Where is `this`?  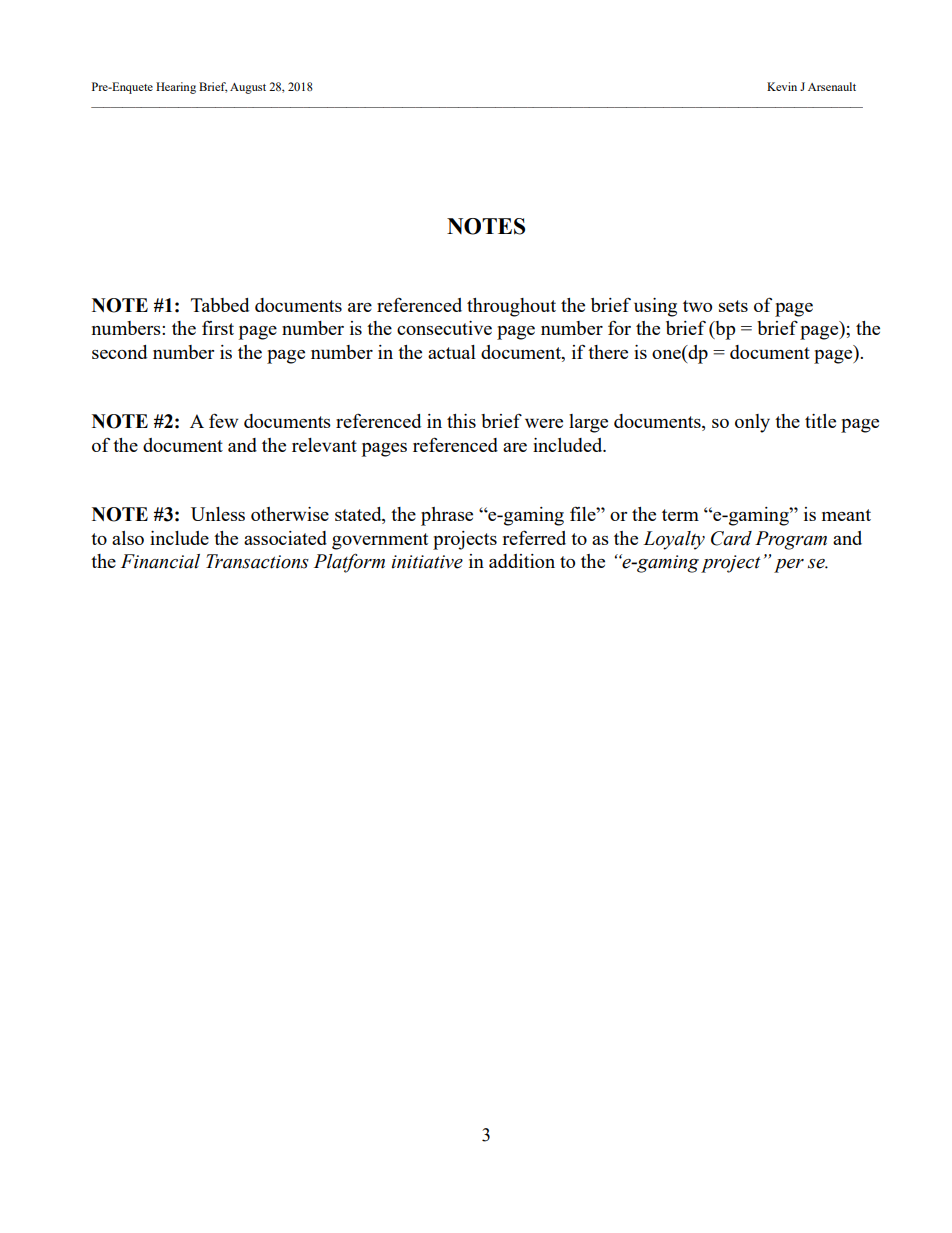 this is located at coordinates (461, 421).
